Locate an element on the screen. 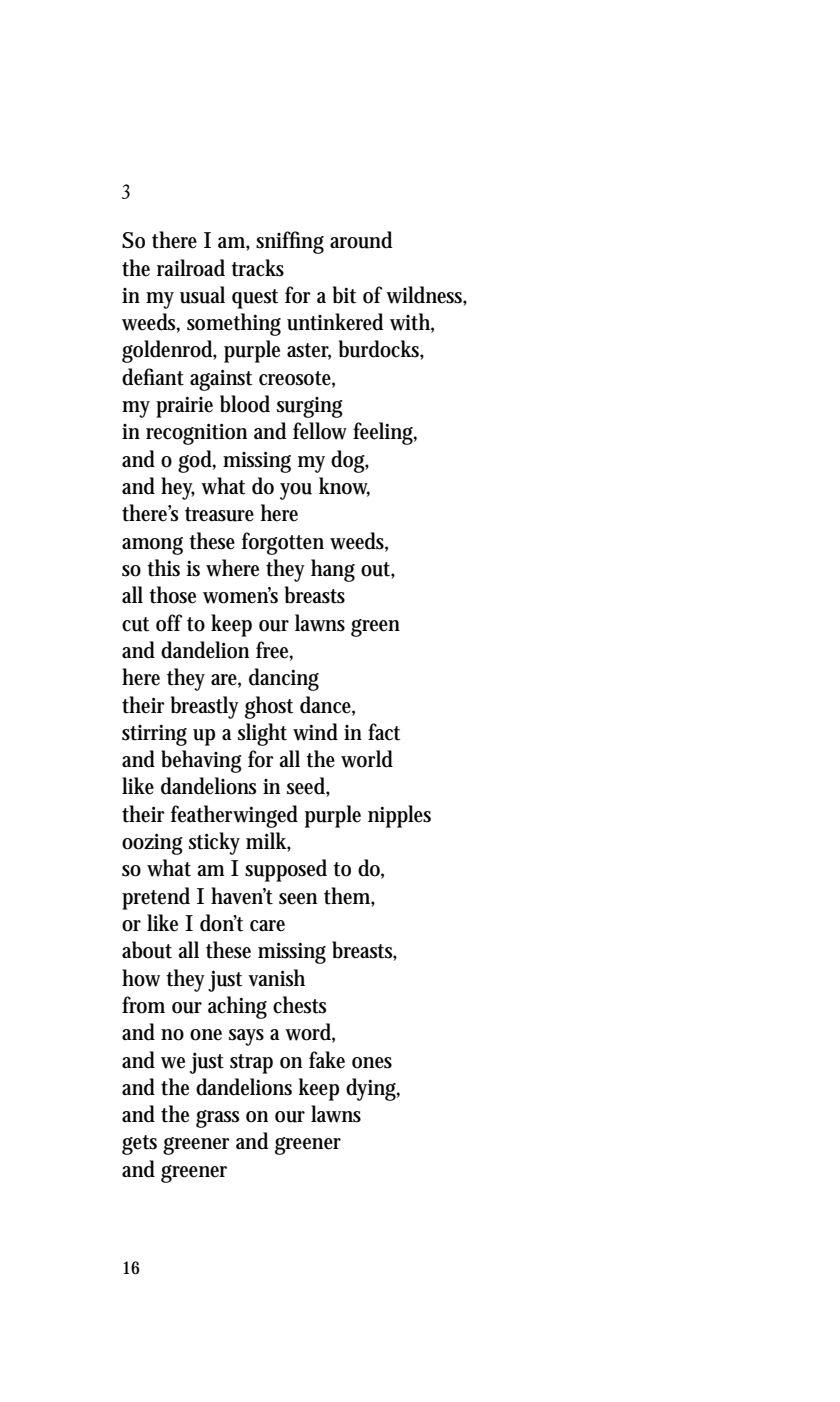 The image size is (840, 1402). vanish is located at coordinates (276, 978).
